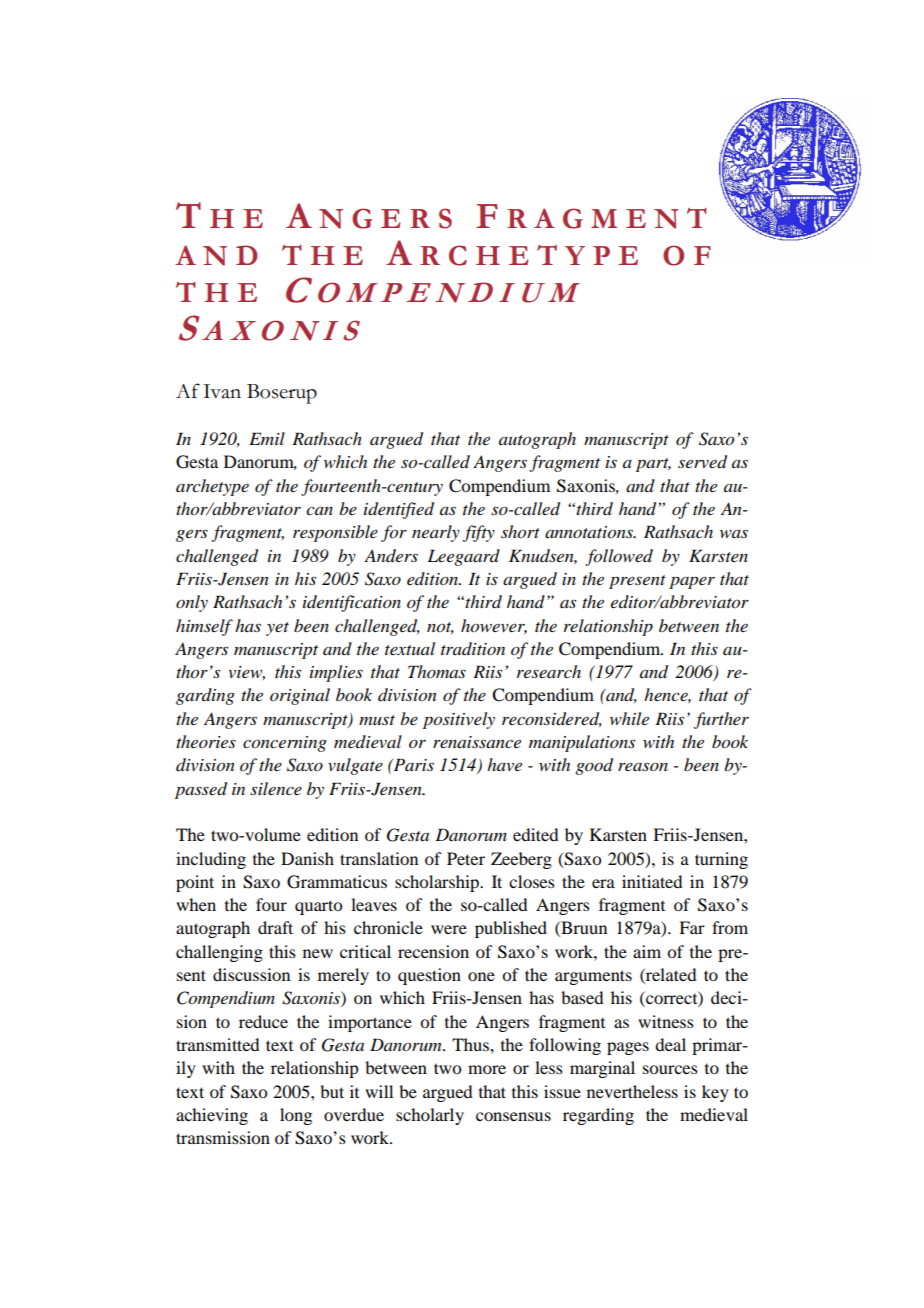  What do you see at coordinates (399, 510) in the screenshot?
I see `identified` at bounding box center [399, 510].
